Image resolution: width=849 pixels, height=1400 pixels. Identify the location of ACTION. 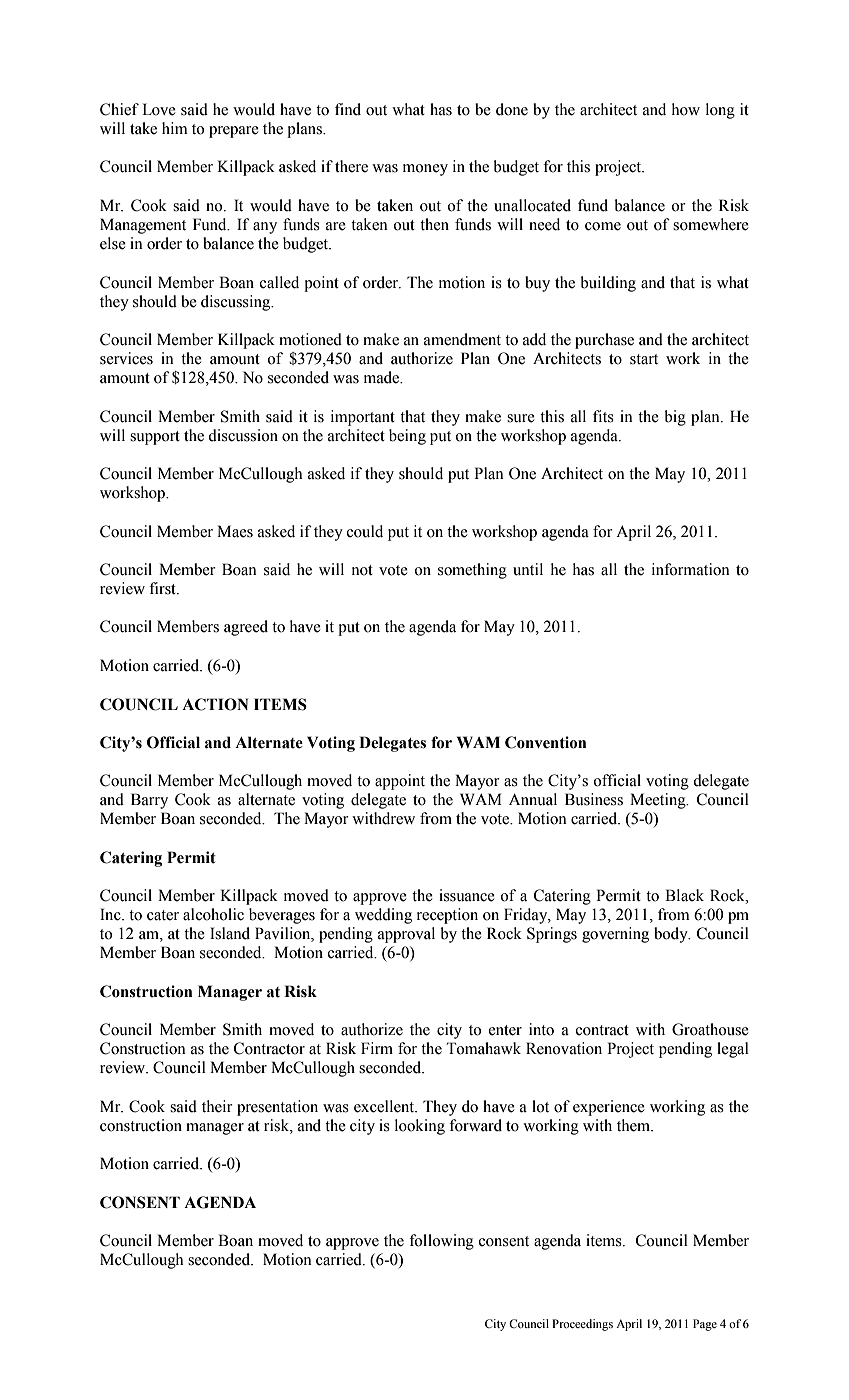
(215, 704).
